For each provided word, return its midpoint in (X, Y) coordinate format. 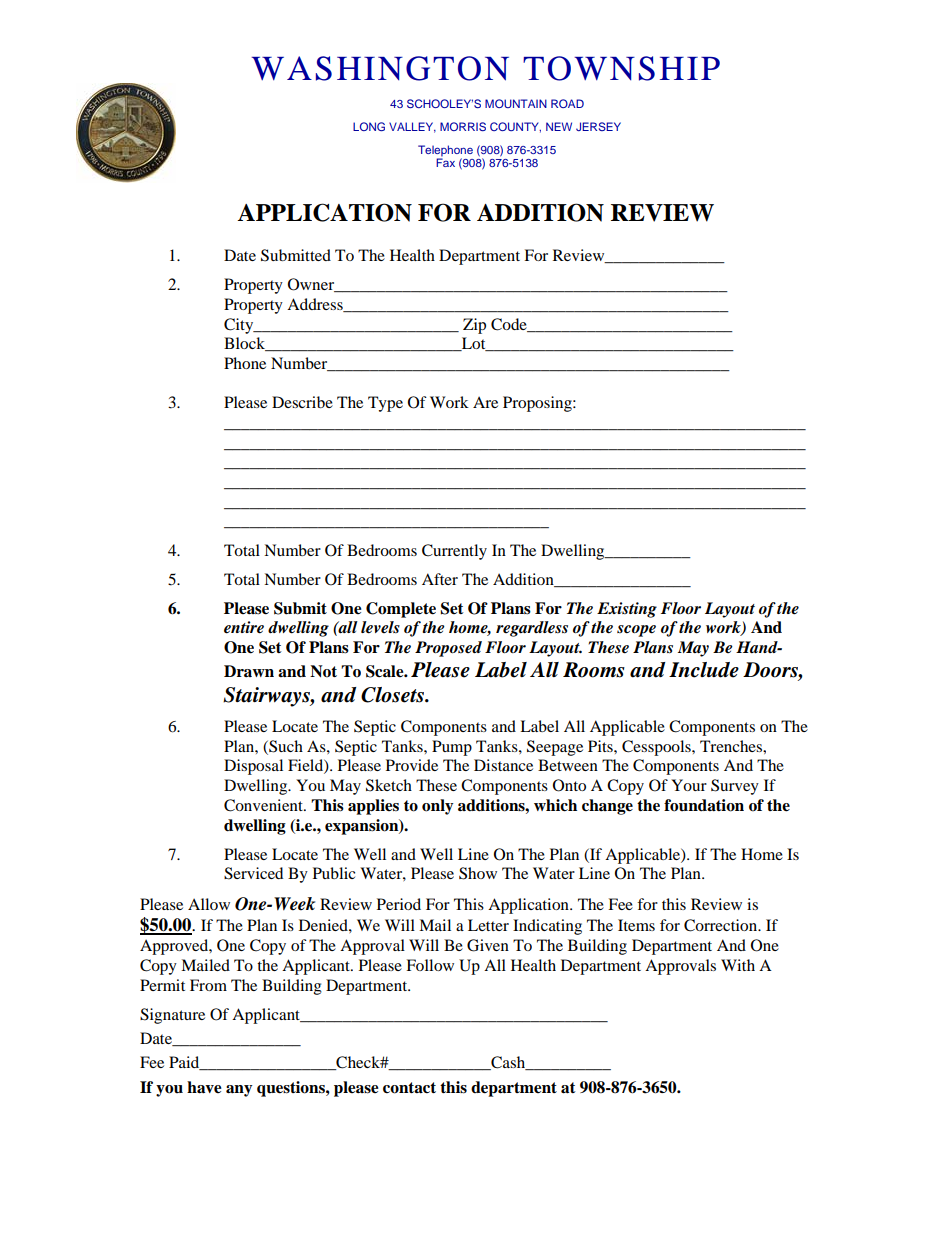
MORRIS (463, 126)
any (239, 1091)
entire (244, 627)
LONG (369, 126)
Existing (627, 610)
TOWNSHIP (621, 68)
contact (409, 1088)
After (440, 579)
